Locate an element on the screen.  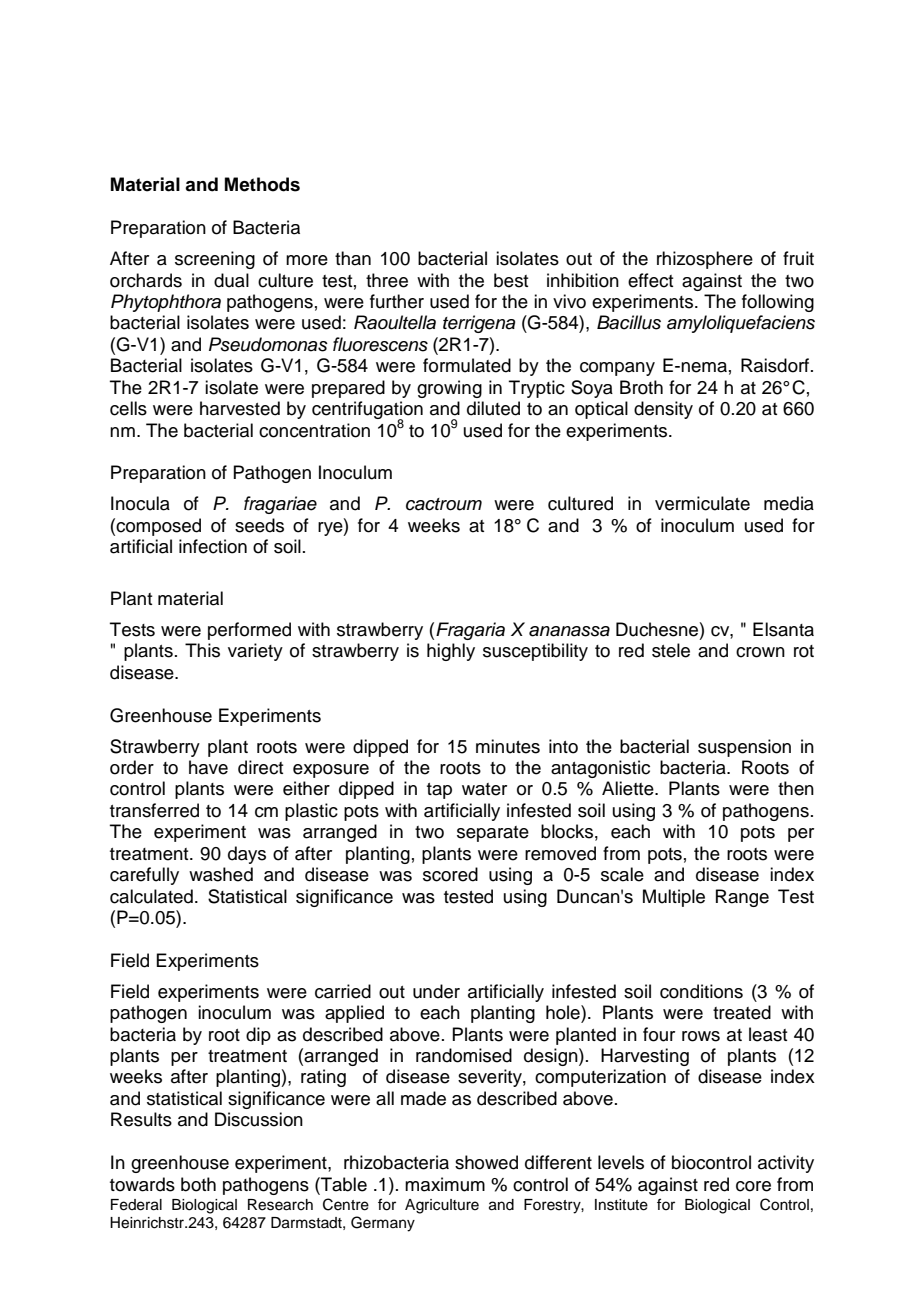
media is located at coordinates (789, 503).
